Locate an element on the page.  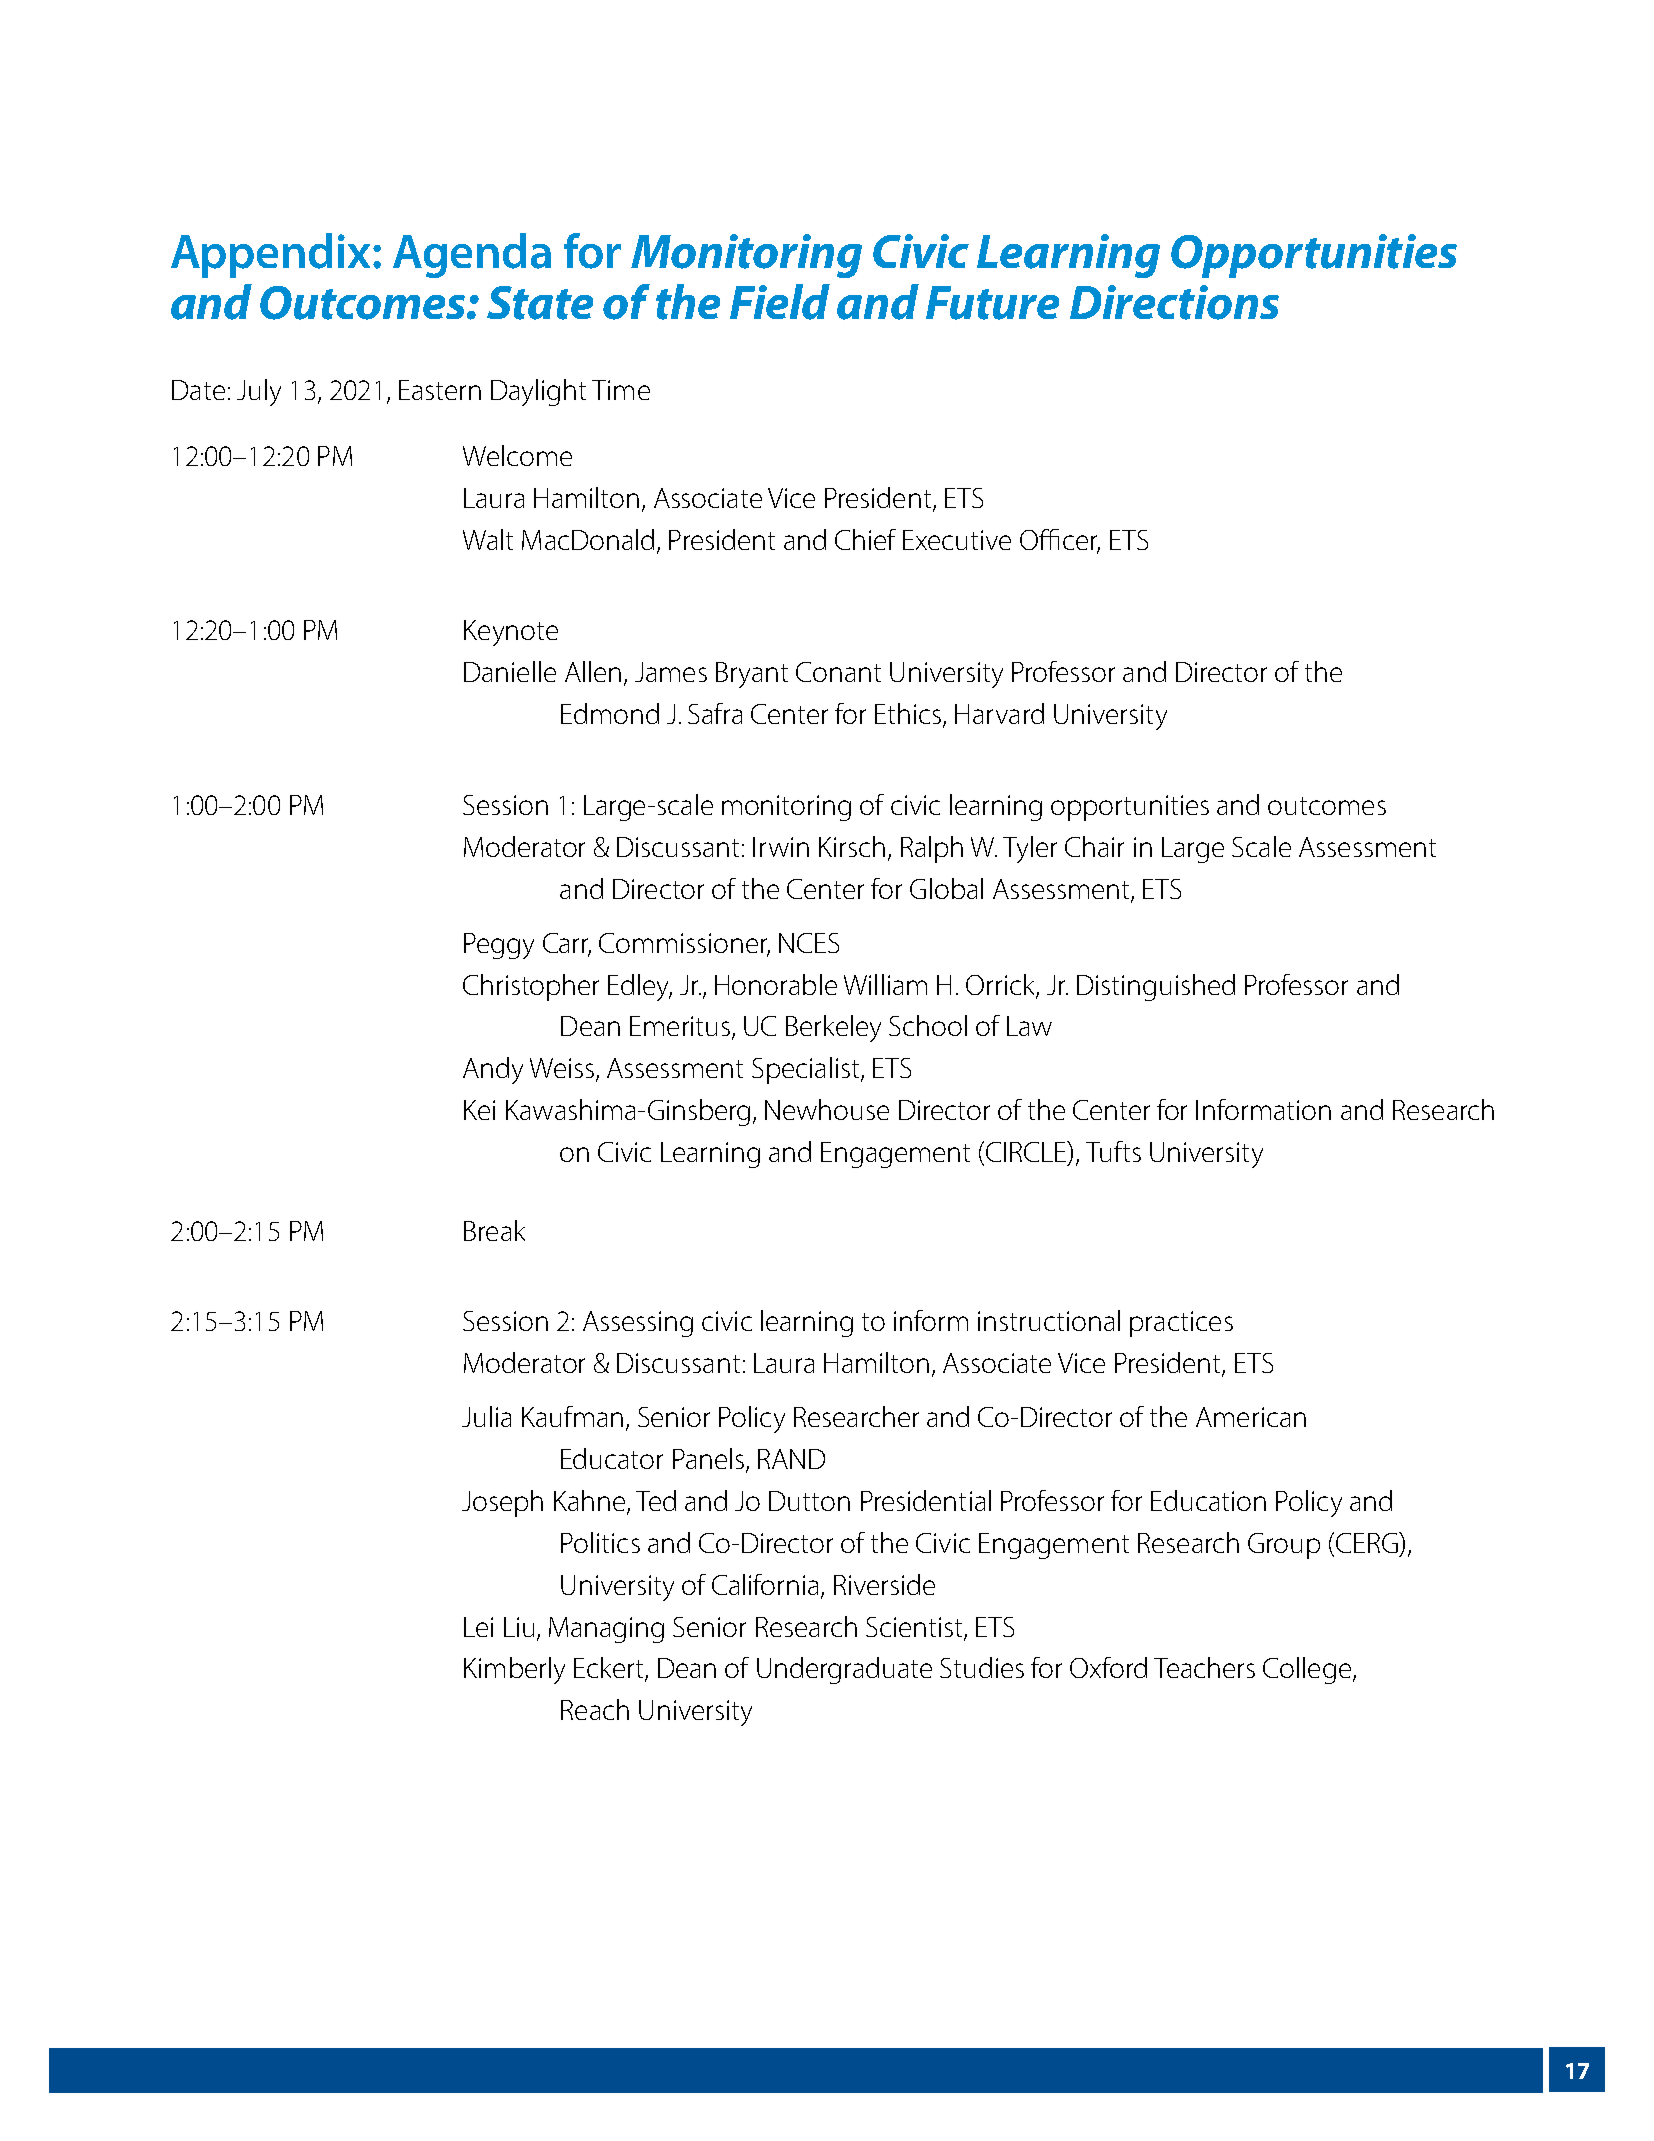
Peggy is located at coordinates (499, 946).
